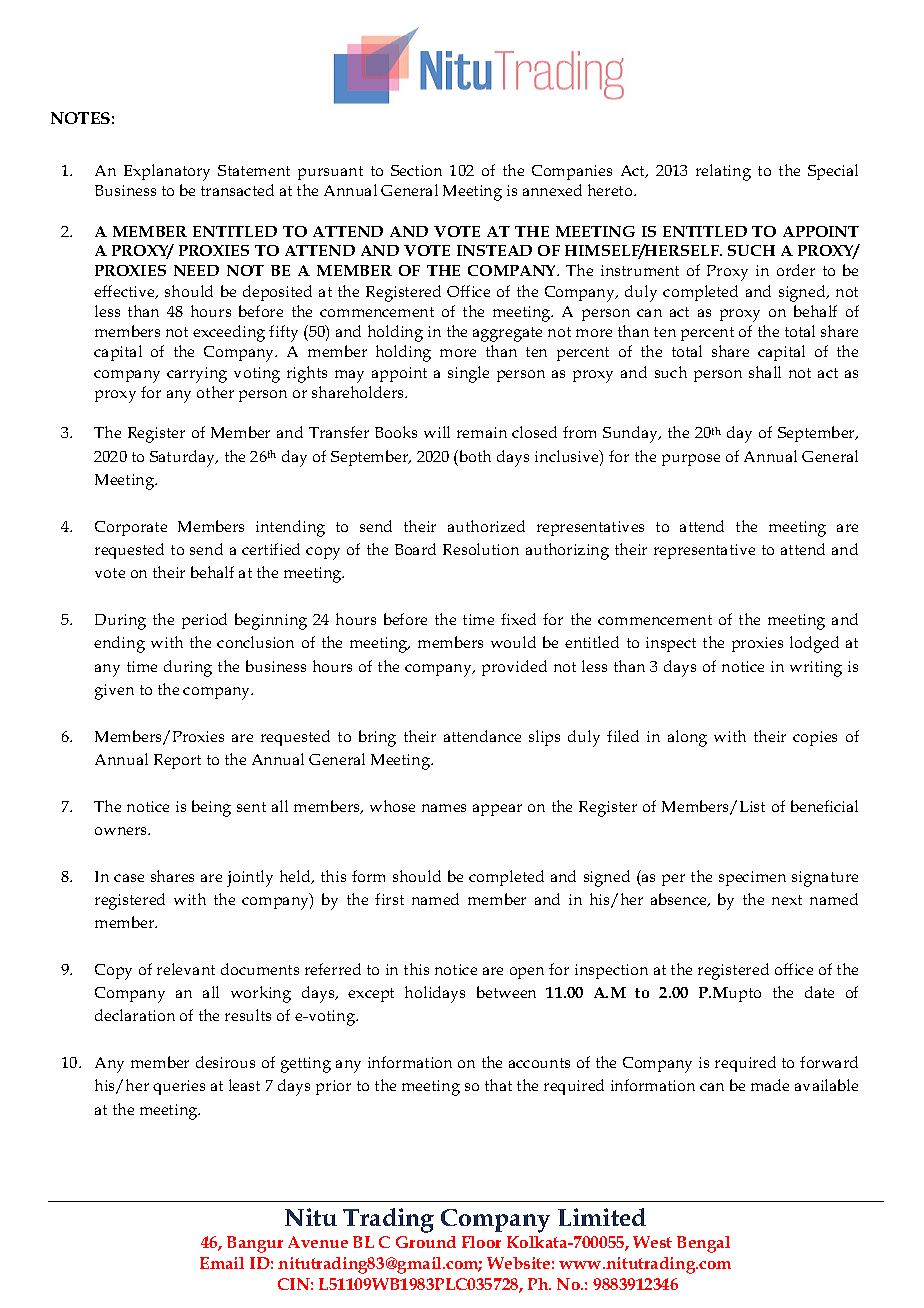 The image size is (924, 1308). What do you see at coordinates (177, 761) in the screenshot?
I see `Report` at bounding box center [177, 761].
